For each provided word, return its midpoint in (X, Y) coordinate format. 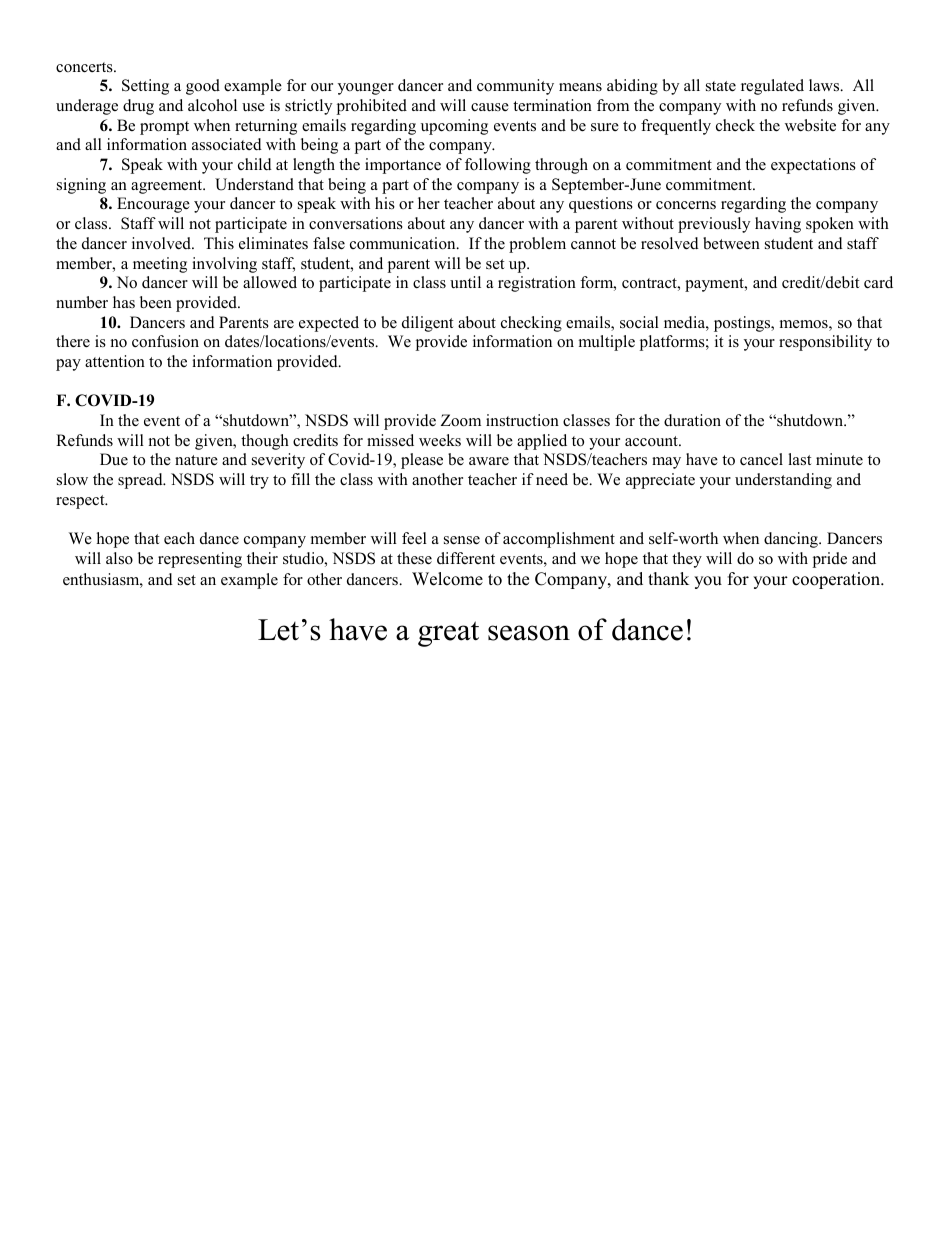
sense (462, 540)
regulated (772, 87)
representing (200, 560)
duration (692, 420)
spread (141, 481)
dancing (792, 540)
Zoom (461, 420)
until (465, 282)
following (498, 166)
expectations (813, 166)
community (515, 87)
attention (115, 361)
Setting (145, 87)
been (156, 302)
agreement (168, 187)
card (878, 282)
